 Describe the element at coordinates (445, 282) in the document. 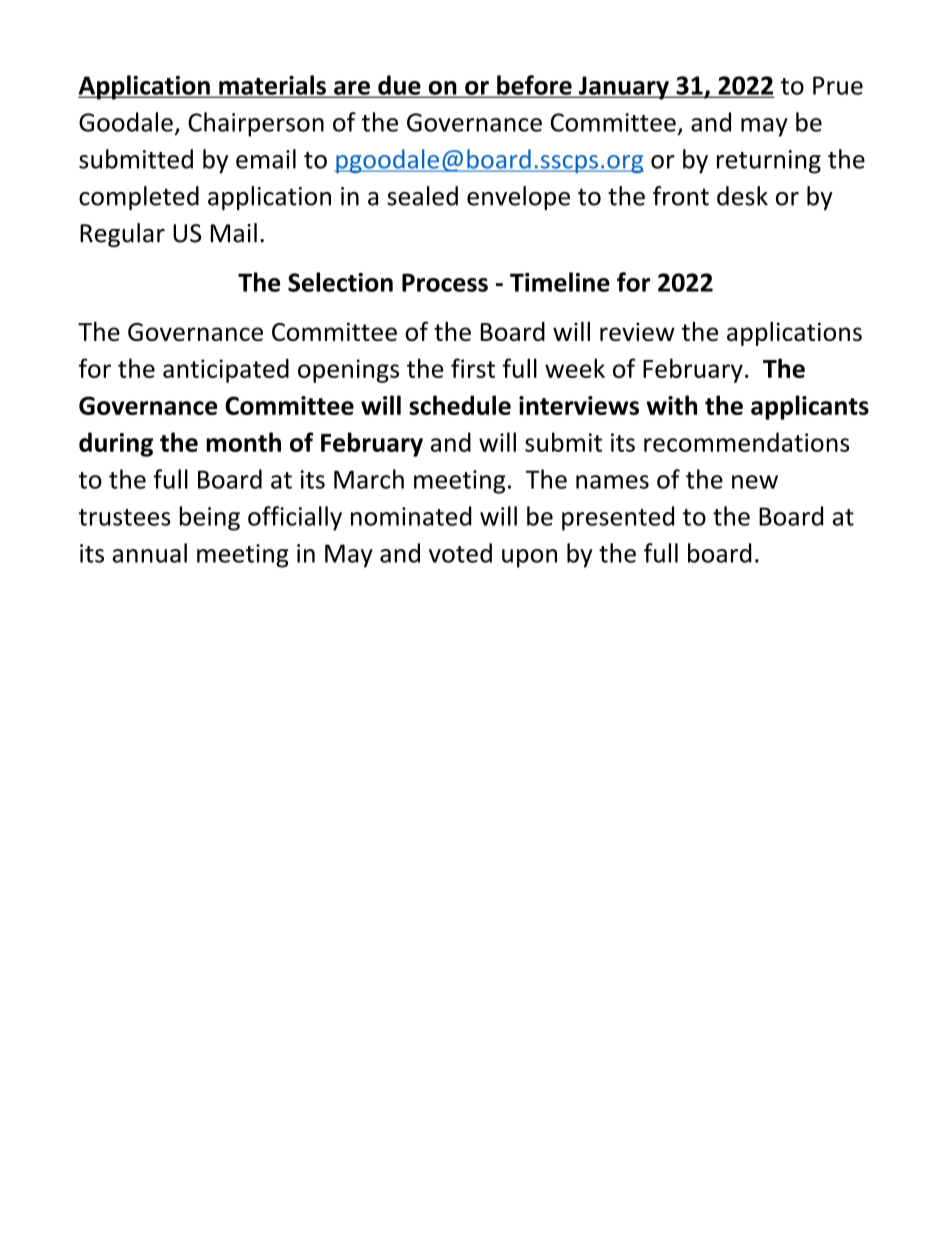

I see `Process` at that location.
